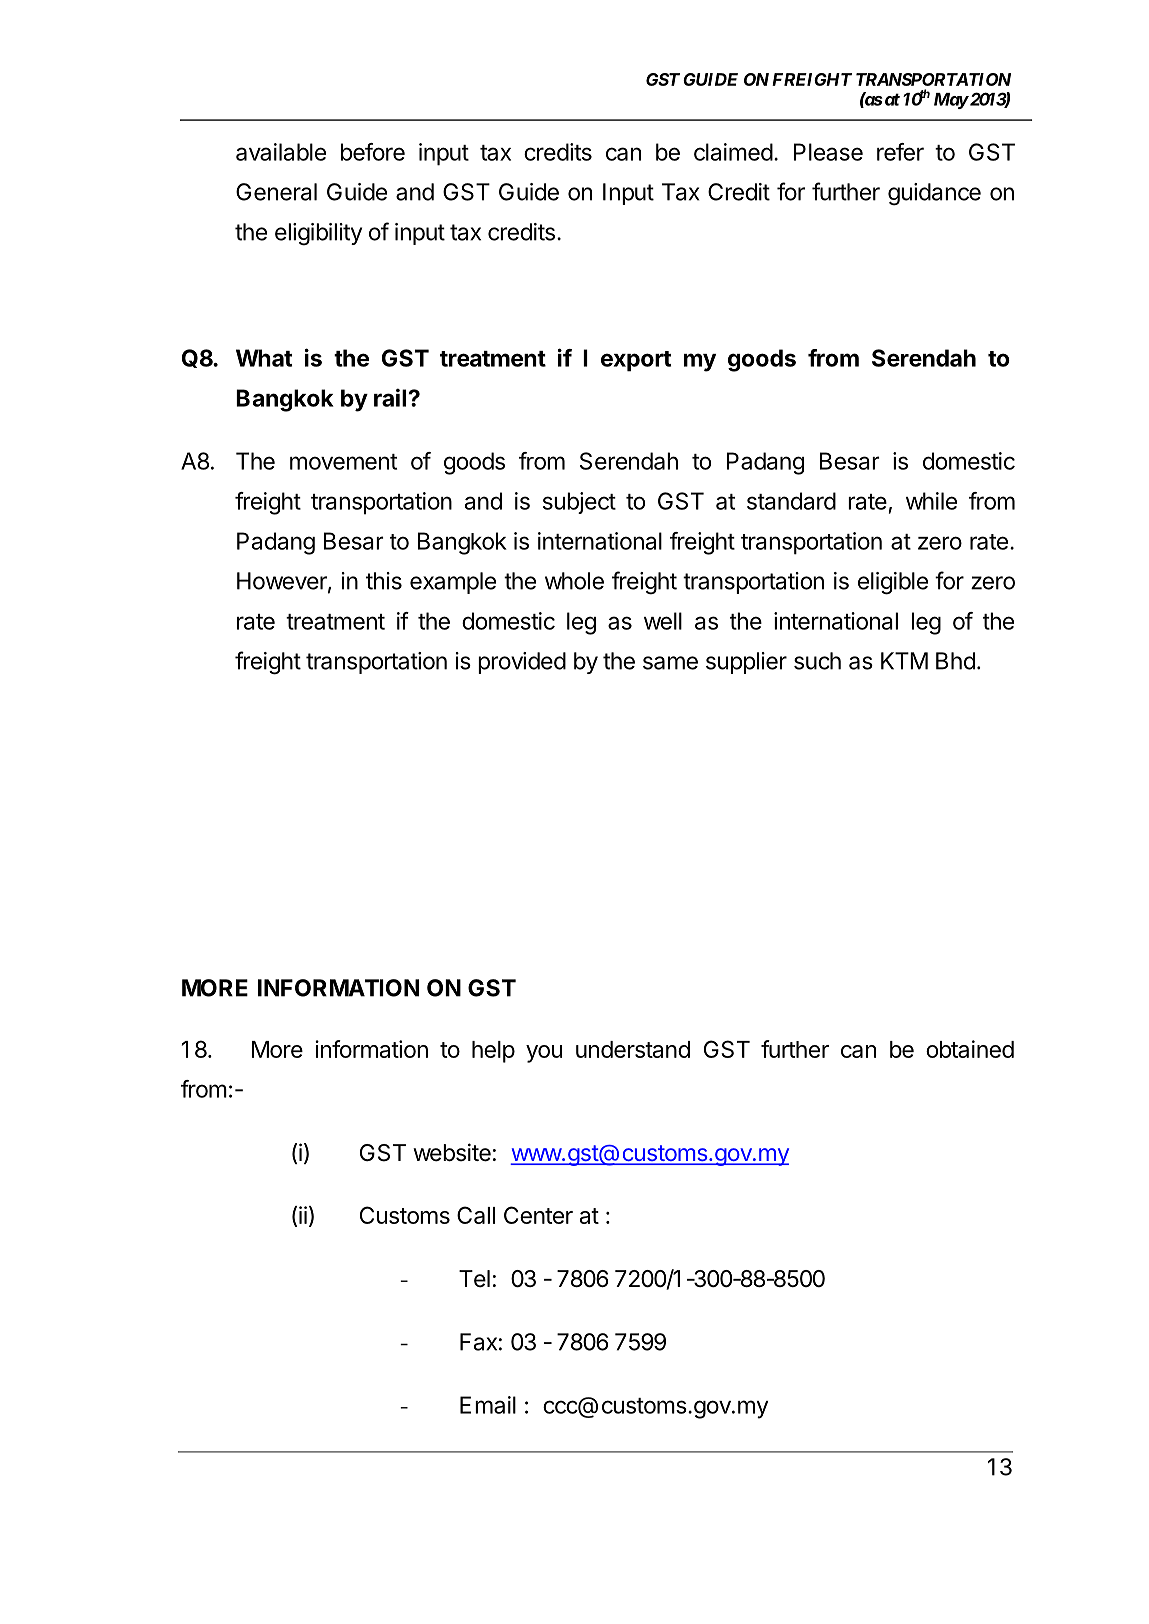 The image size is (1149, 1624). Describe the element at coordinates (478, 1342) in the screenshot. I see `Fax` at that location.
